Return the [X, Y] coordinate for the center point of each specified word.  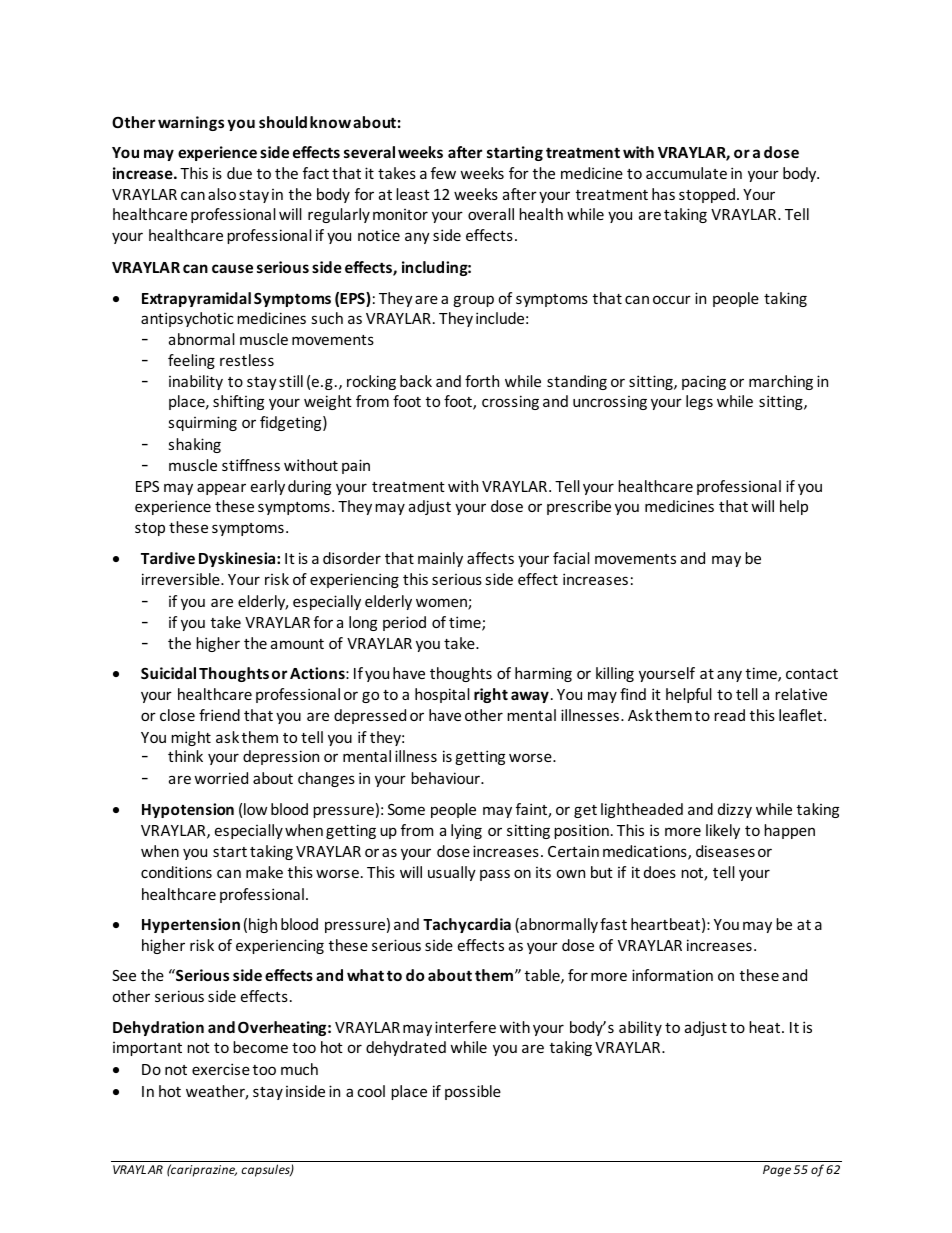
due [239, 173]
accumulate [686, 173]
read [729, 715]
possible [473, 1092]
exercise [221, 1069]
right [491, 695]
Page [777, 1171]
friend [219, 715]
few [443, 173]
